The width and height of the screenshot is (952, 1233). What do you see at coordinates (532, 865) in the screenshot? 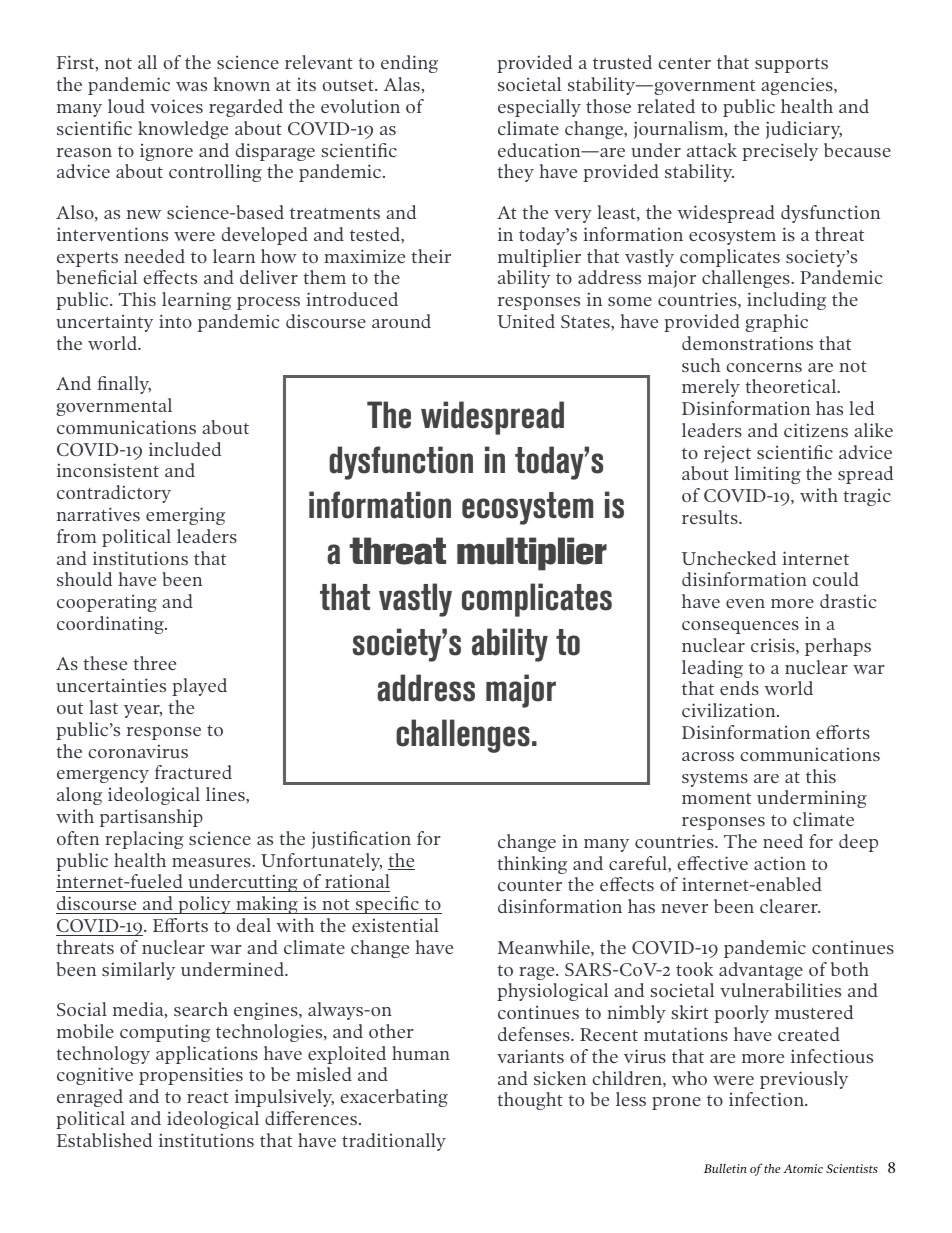
I see `thinking` at bounding box center [532, 865].
